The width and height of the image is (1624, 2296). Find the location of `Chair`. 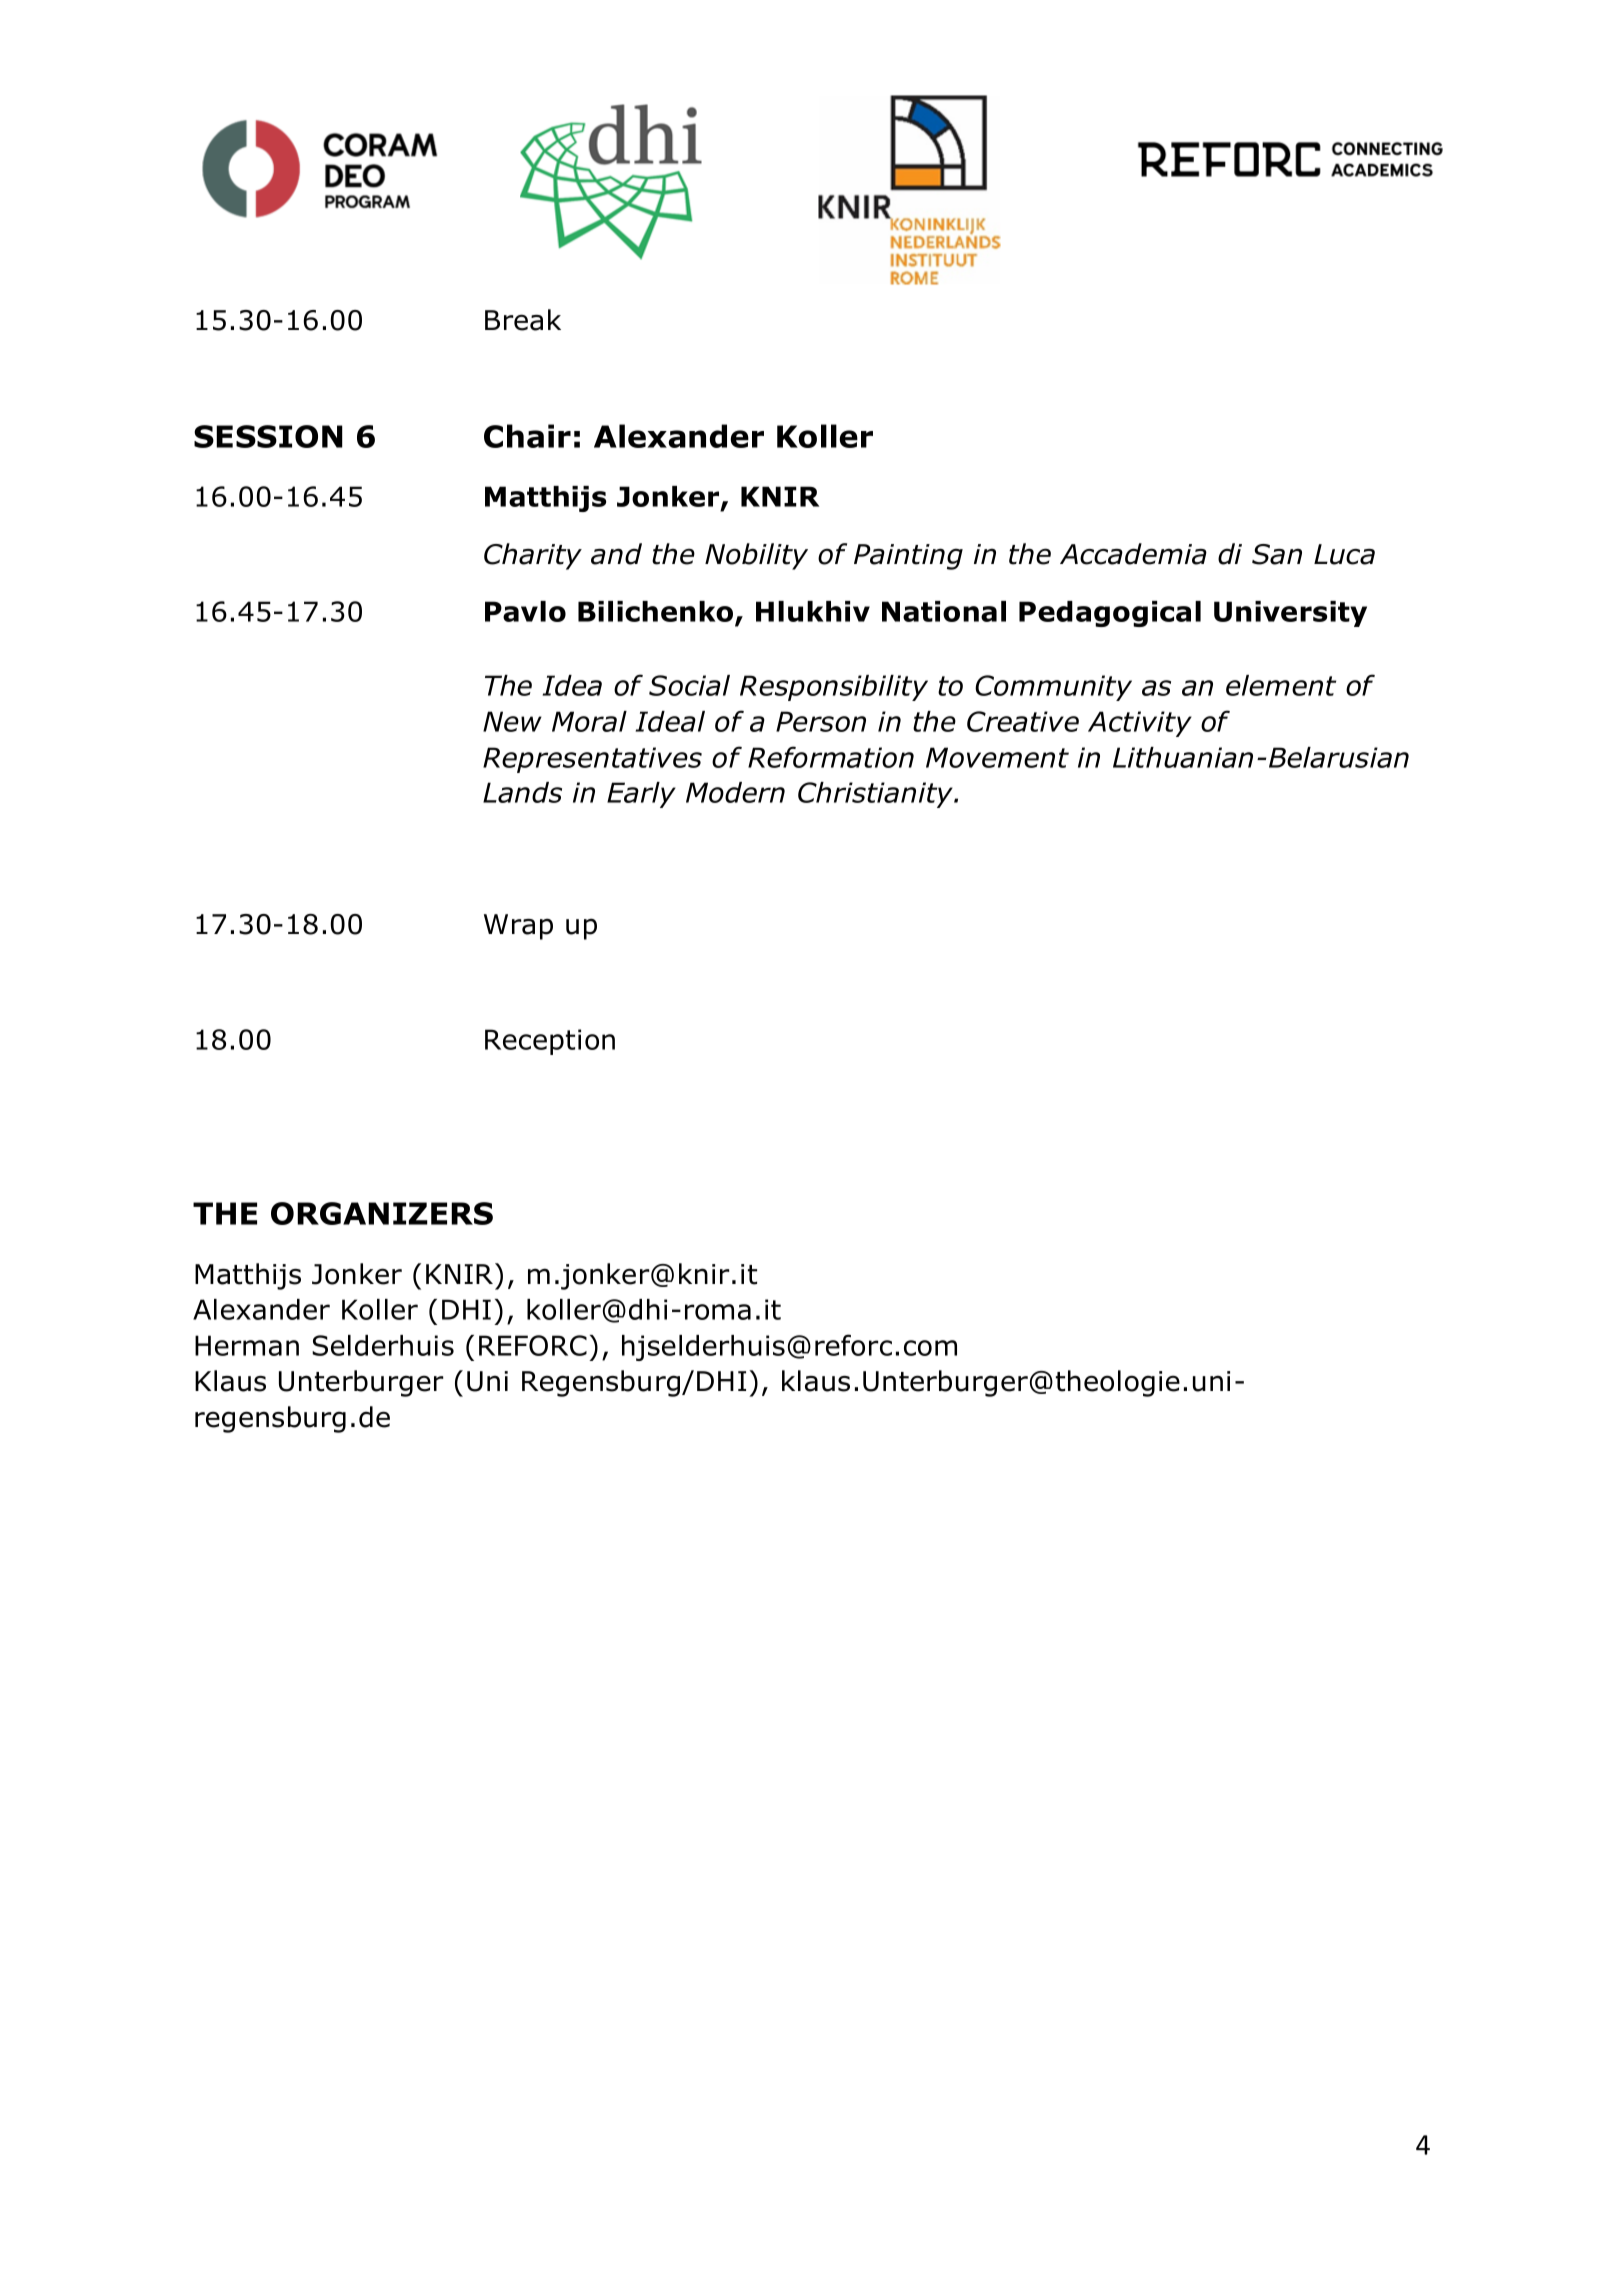

Chair is located at coordinates (527, 436).
